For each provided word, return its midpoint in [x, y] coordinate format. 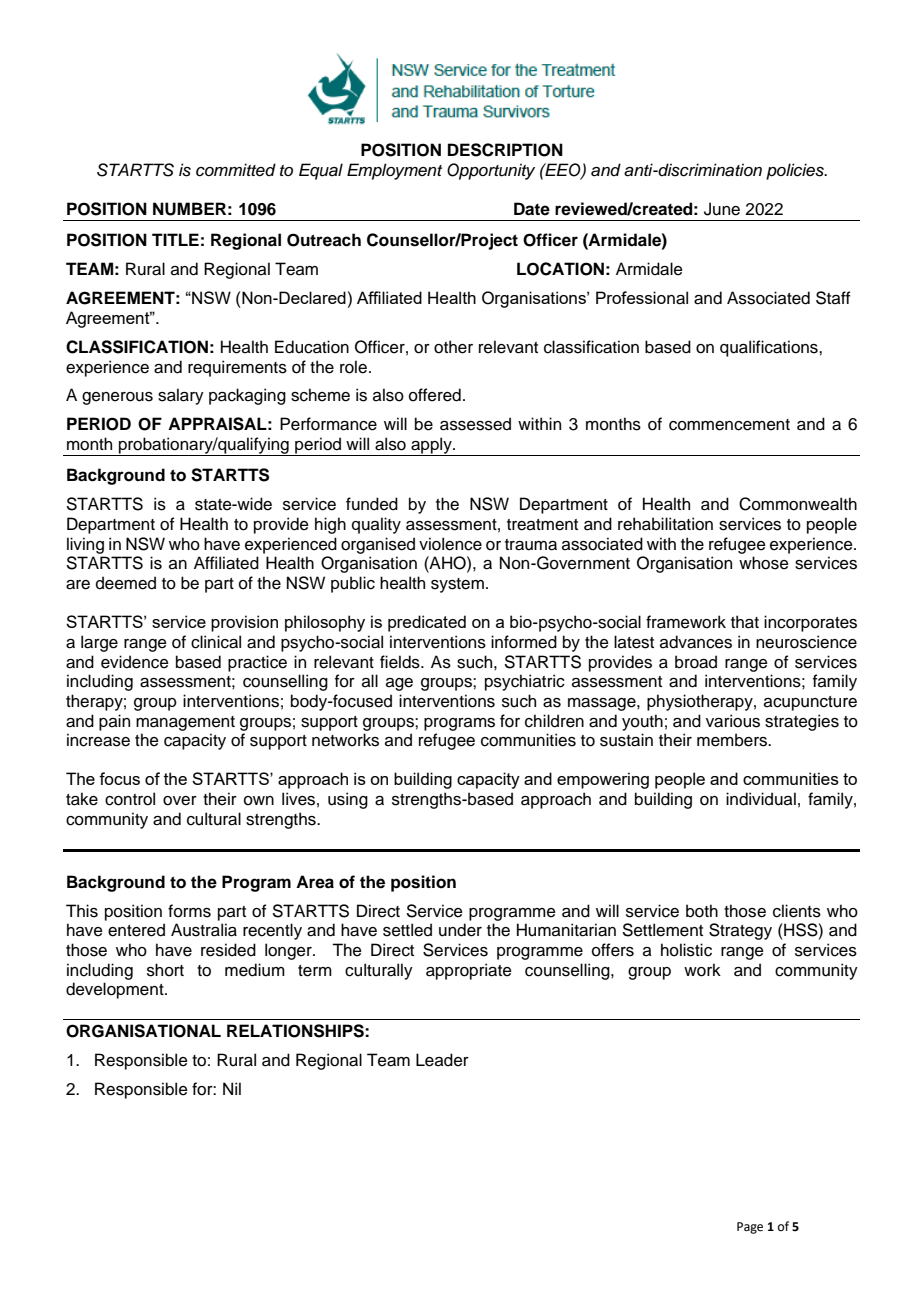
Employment [394, 171]
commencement [729, 425]
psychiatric [525, 682]
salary [181, 396]
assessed [475, 424]
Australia [204, 930]
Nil [232, 1088]
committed [236, 170]
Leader [442, 1060]
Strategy [740, 931]
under [460, 930]
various [733, 721]
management [185, 723]
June [722, 209]
